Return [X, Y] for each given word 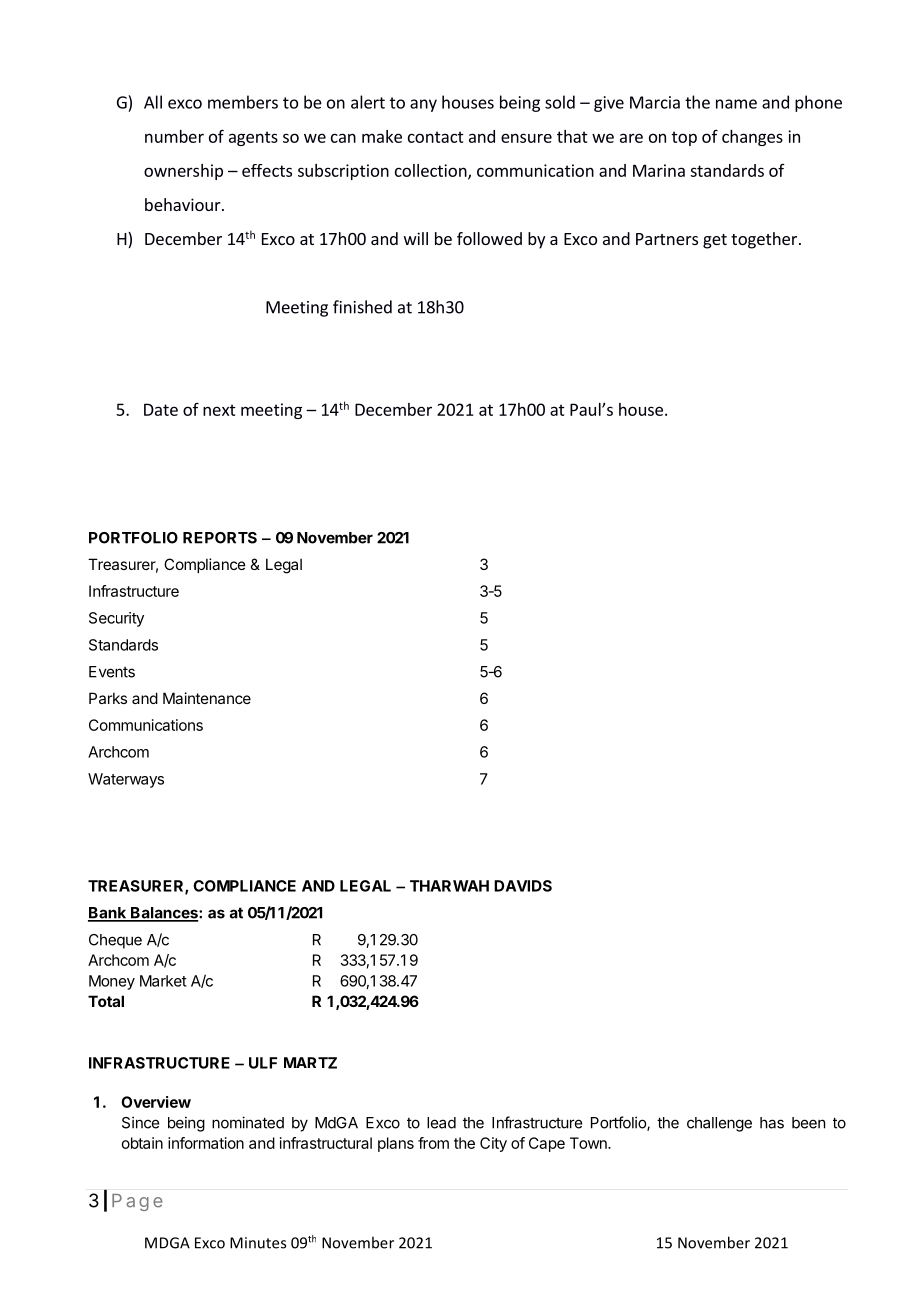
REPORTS [220, 538]
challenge [719, 1124]
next [219, 410]
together [765, 240]
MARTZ [310, 1063]
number [174, 136]
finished [362, 307]
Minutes [258, 1243]
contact [436, 137]
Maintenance [207, 698]
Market [163, 981]
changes [752, 138]
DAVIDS [523, 886]
